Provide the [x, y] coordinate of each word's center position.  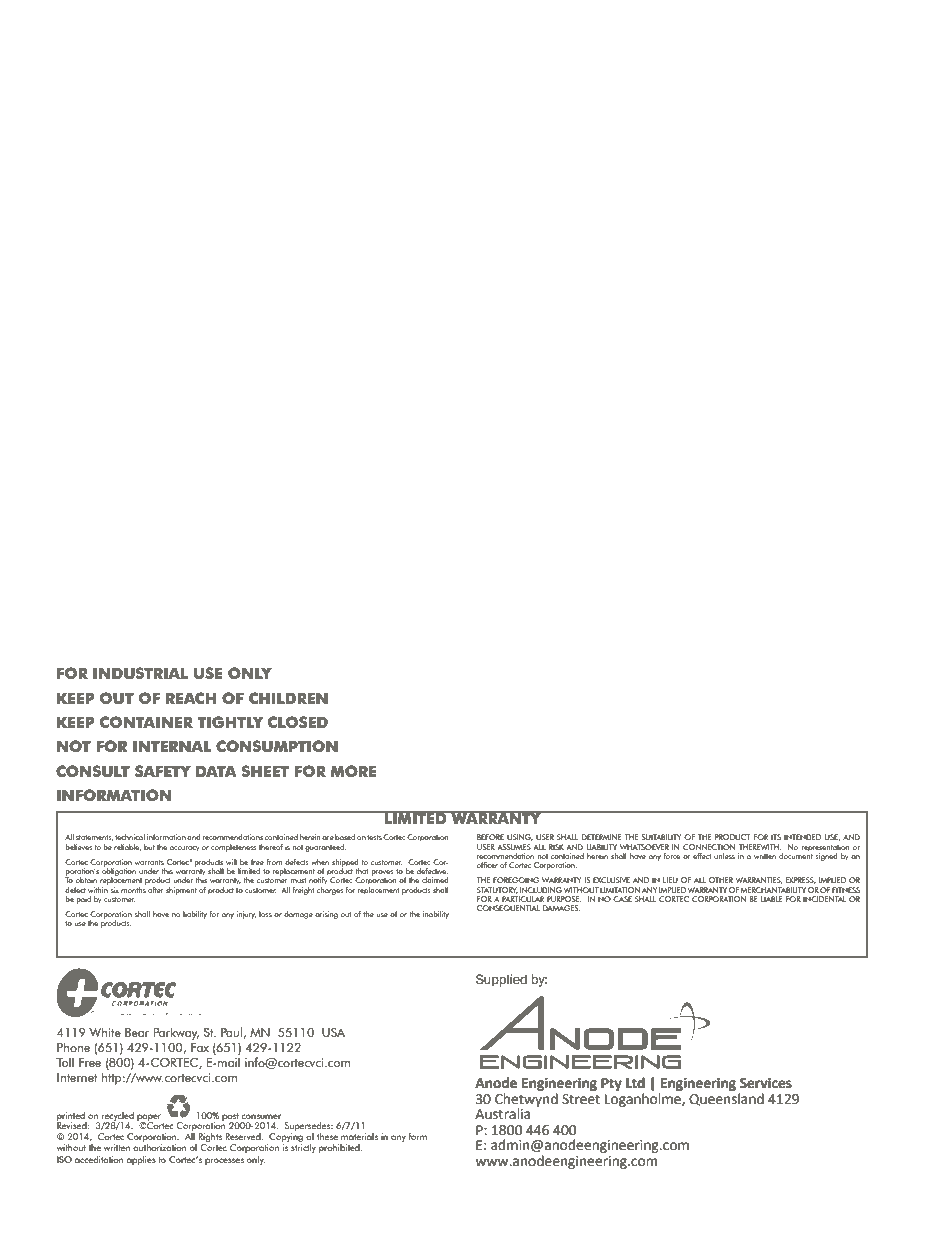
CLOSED [298, 722]
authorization [160, 1147]
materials [359, 1136]
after [156, 890]
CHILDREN [288, 698]
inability [436, 915]
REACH [191, 698]
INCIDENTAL [824, 899]
